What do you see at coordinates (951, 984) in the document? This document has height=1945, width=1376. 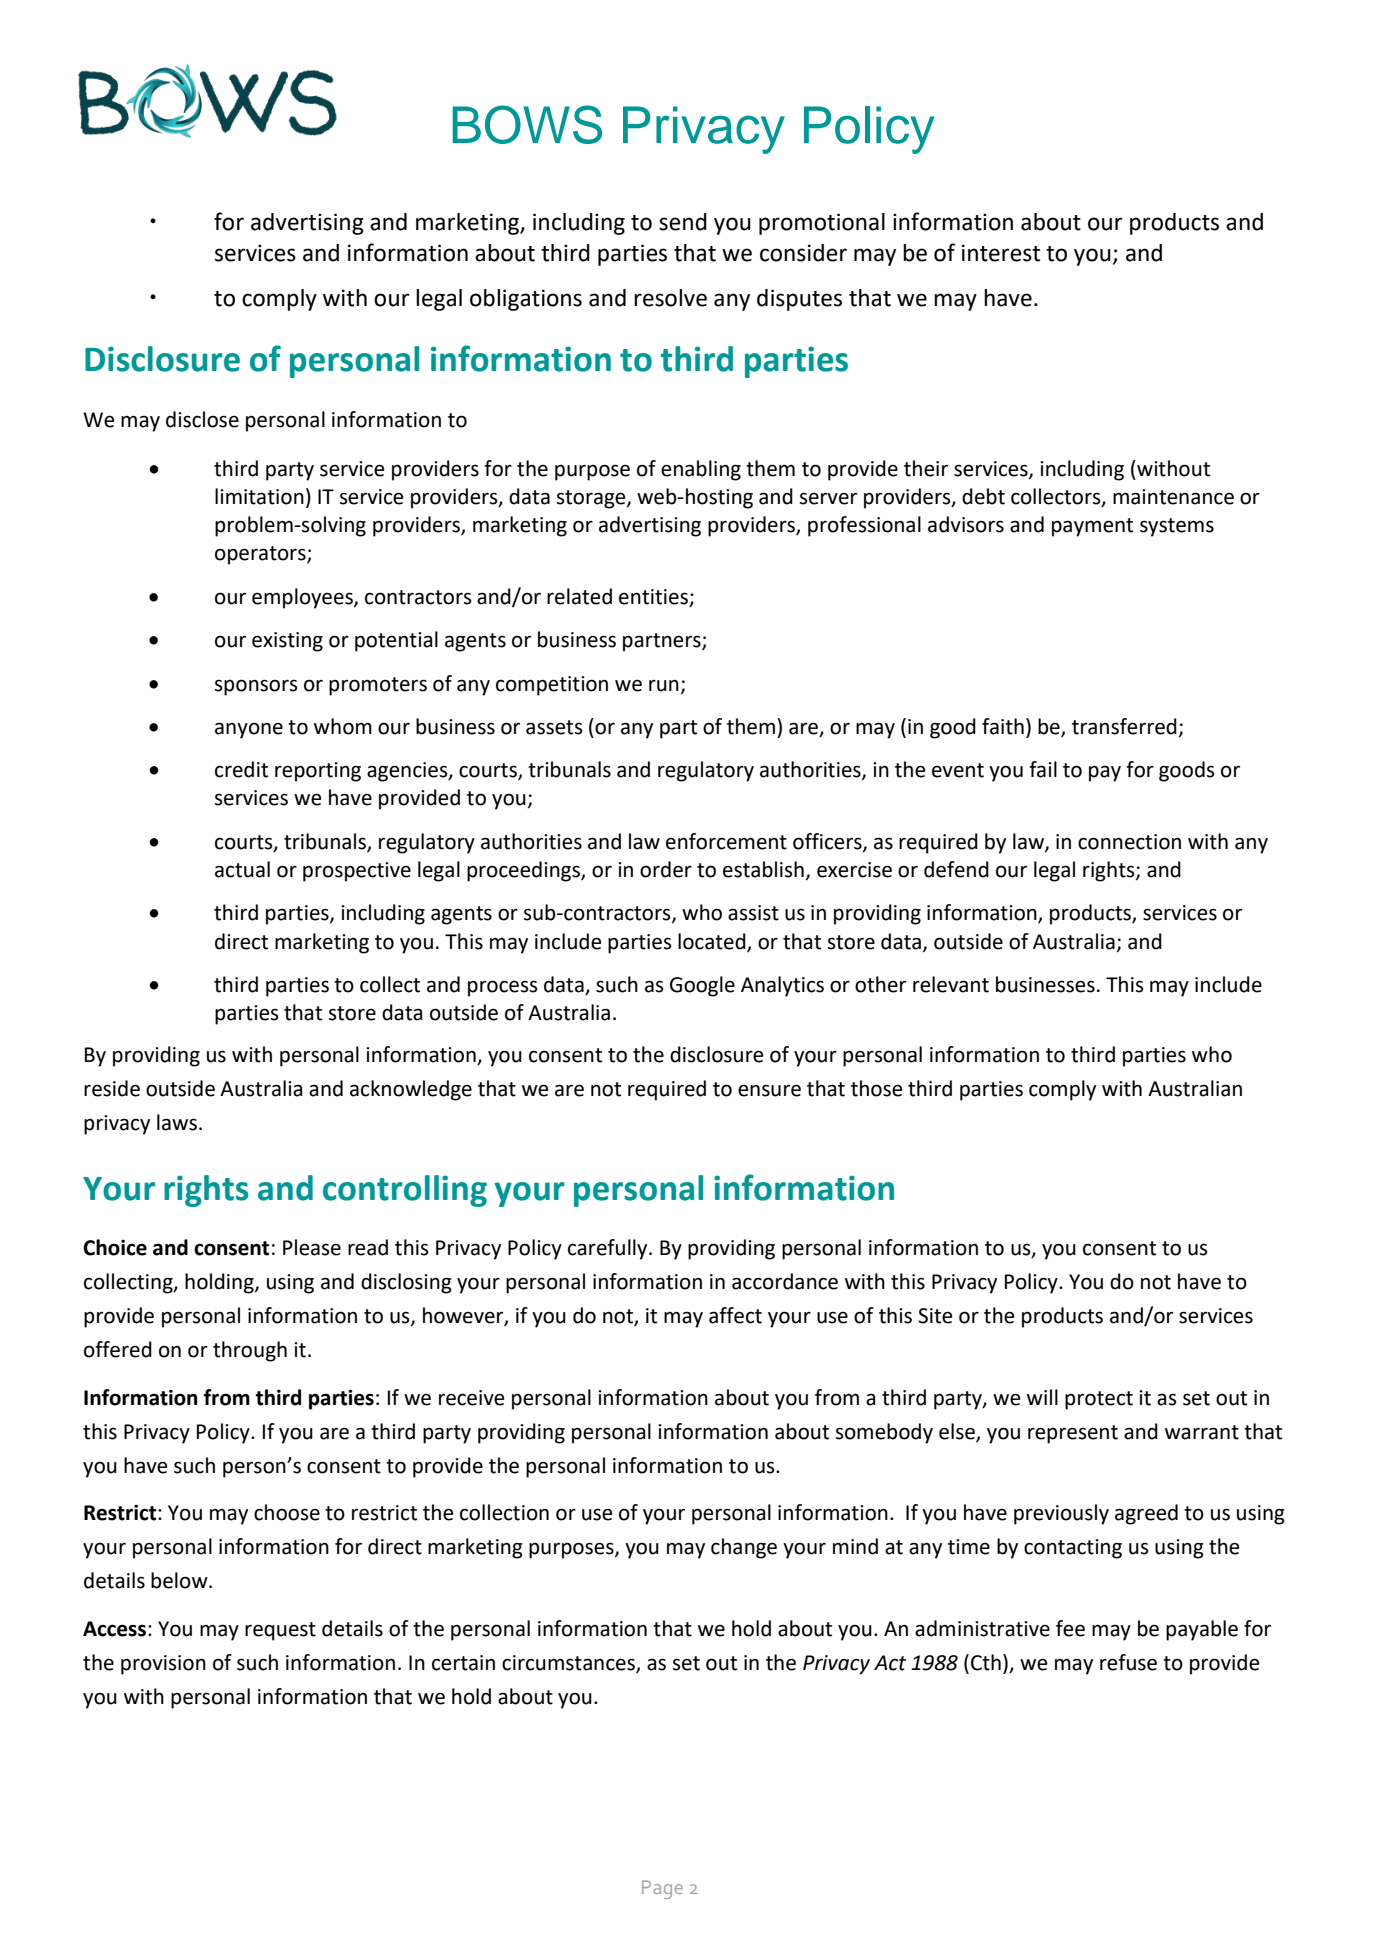 I see `relevant` at bounding box center [951, 984].
